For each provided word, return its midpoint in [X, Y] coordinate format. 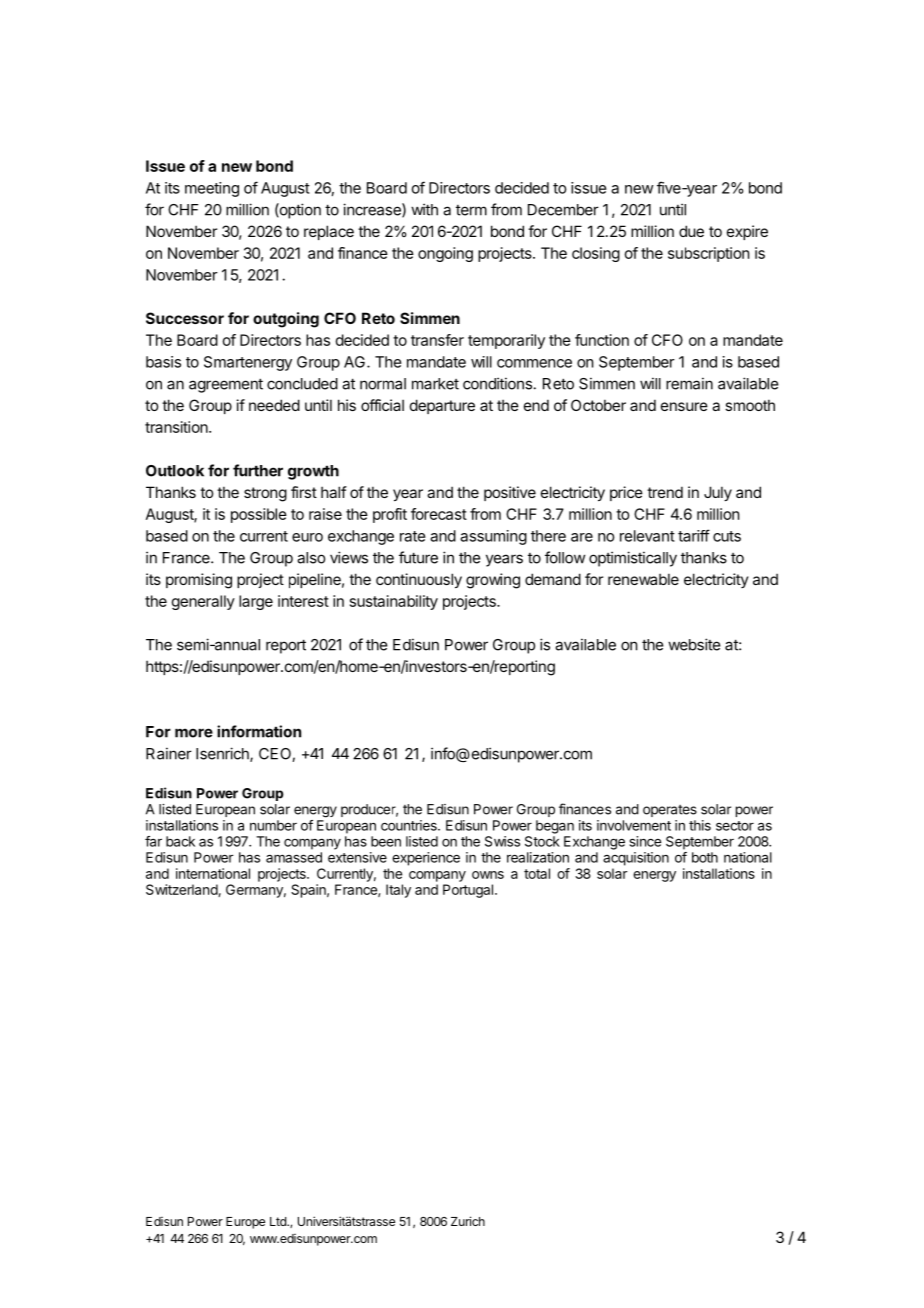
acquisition [636, 859]
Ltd [279, 1221]
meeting [212, 189]
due [691, 231]
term [471, 210]
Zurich [468, 1221]
